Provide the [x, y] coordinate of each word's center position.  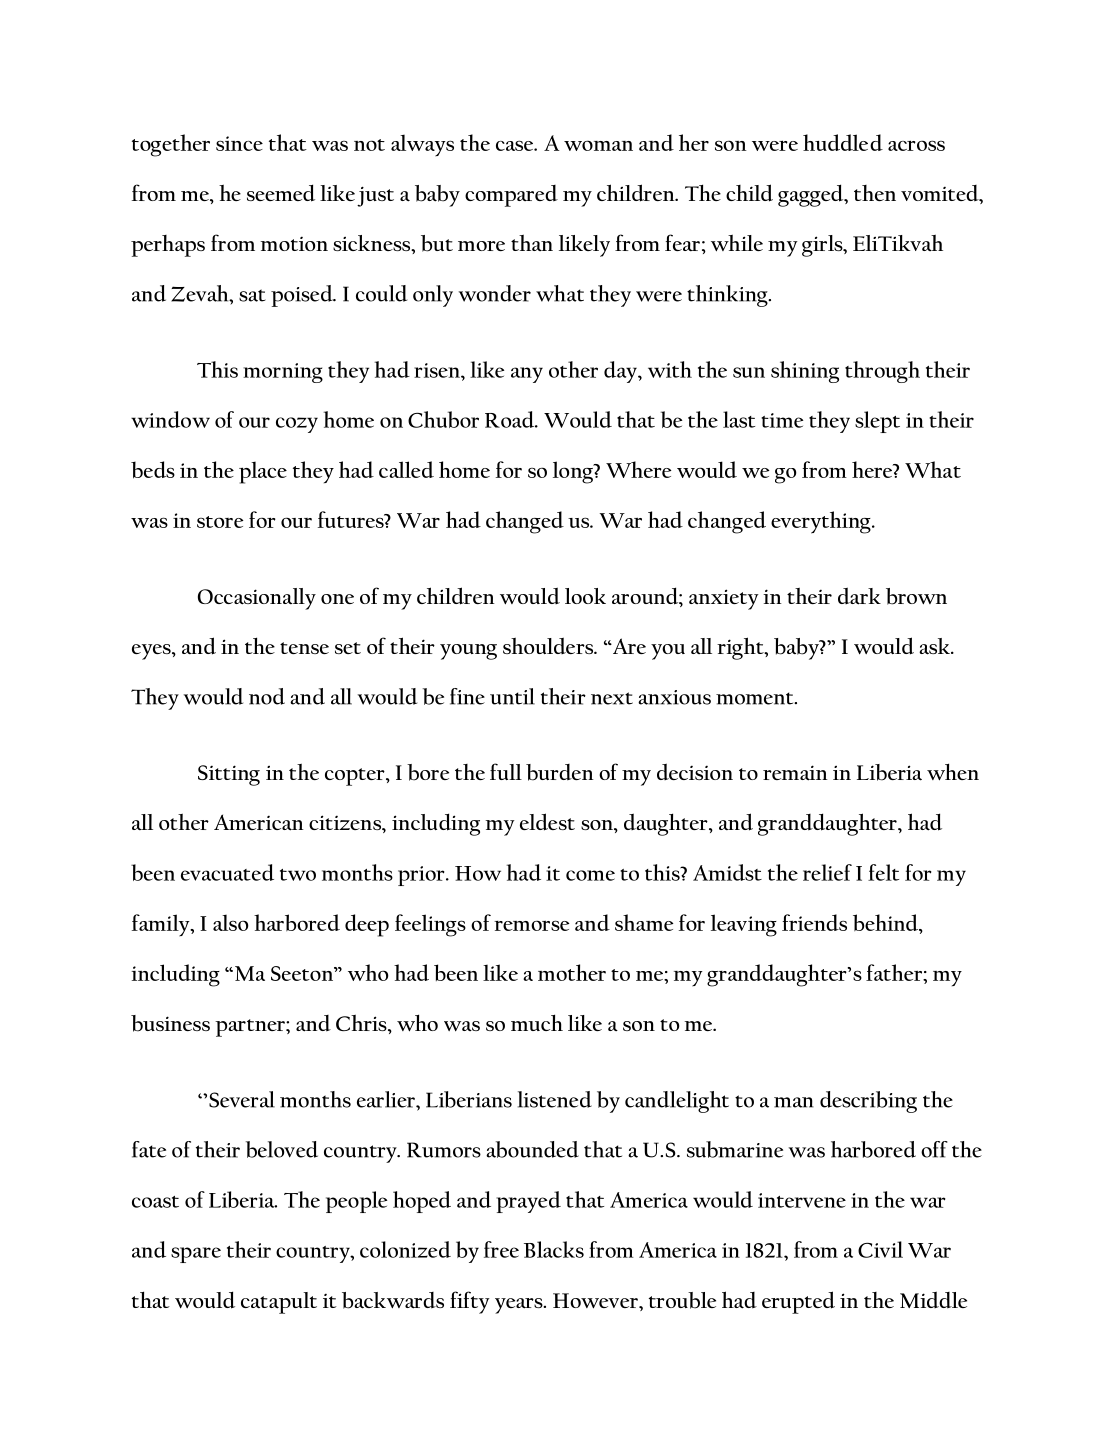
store [220, 522]
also [230, 922]
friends [814, 922]
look [585, 596]
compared [511, 196]
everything [822, 522]
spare [196, 1255]
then [875, 193]
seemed [281, 193]
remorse [531, 925]
